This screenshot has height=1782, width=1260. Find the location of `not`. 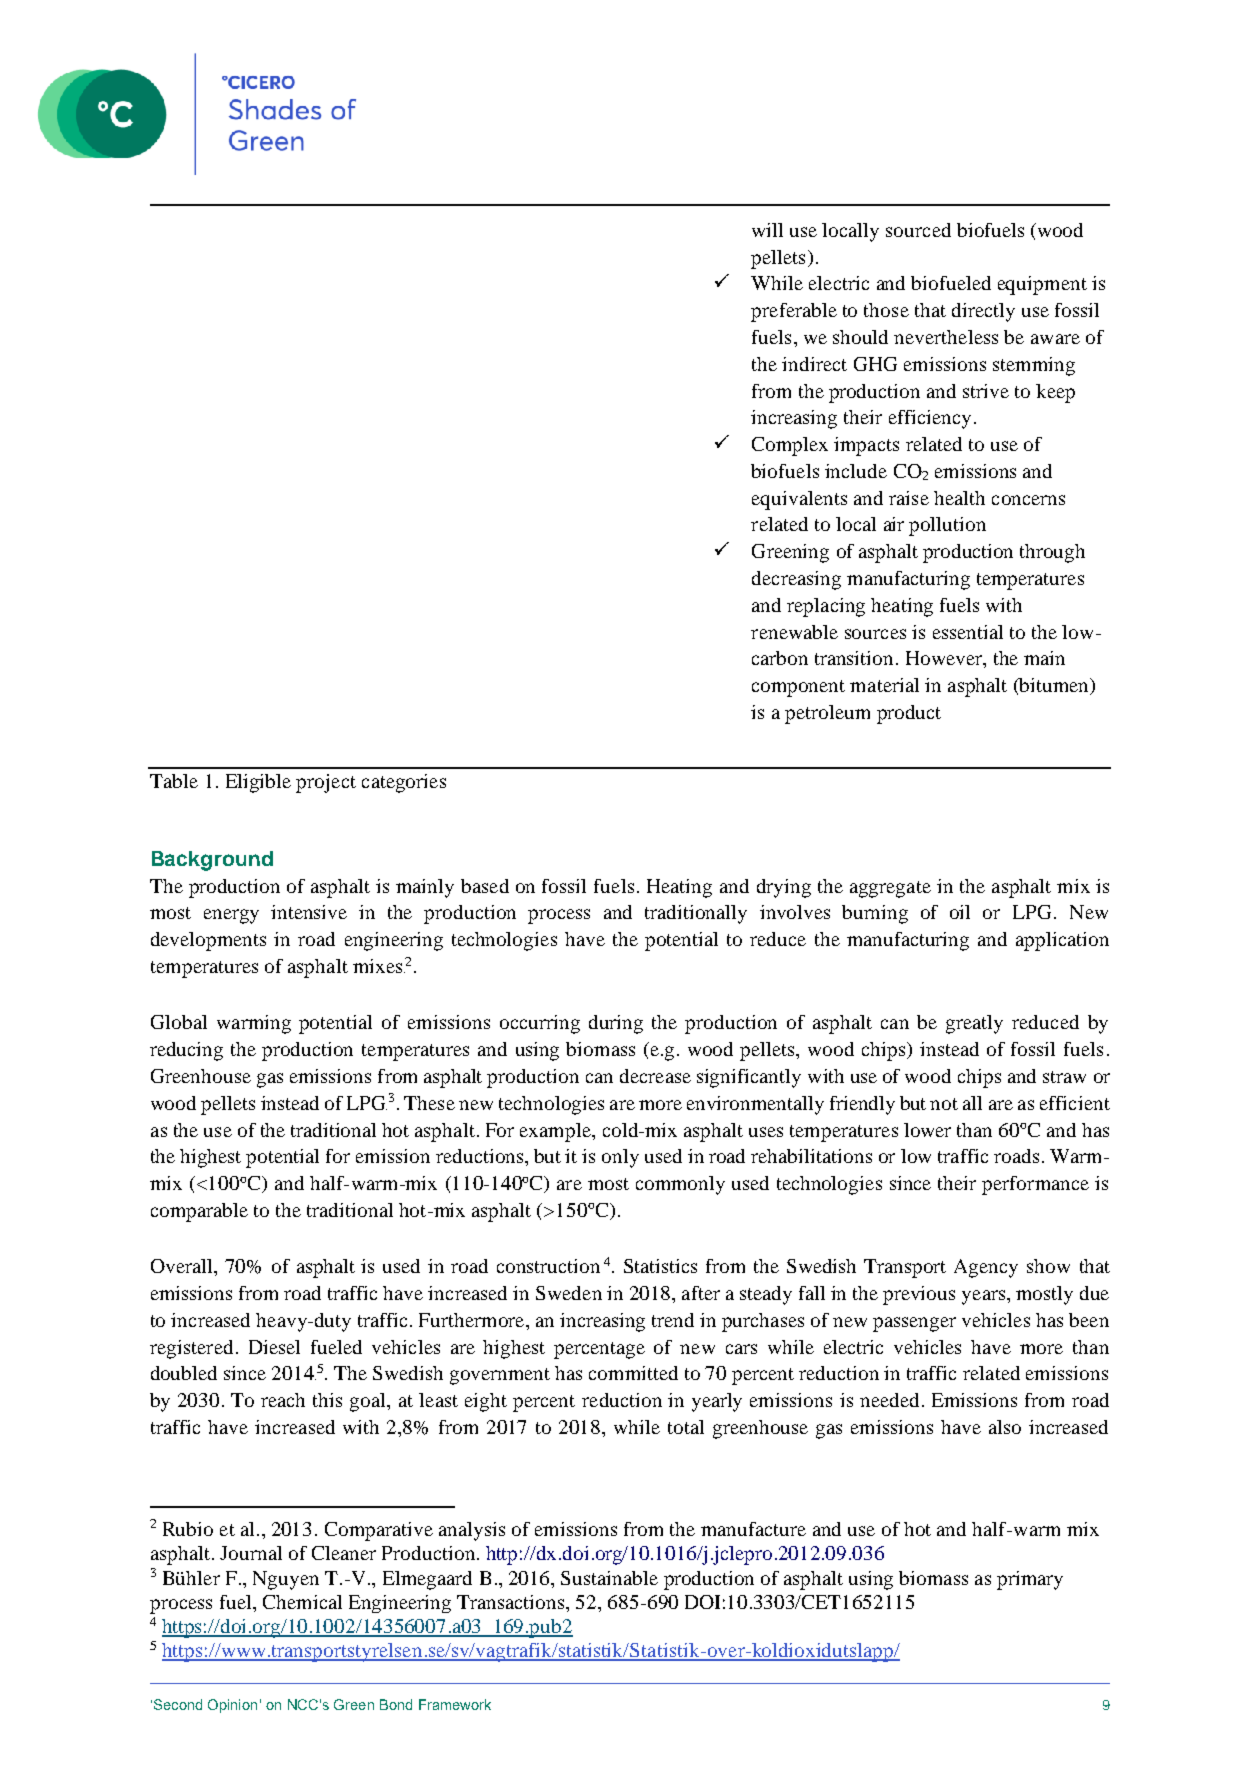

not is located at coordinates (944, 1104).
